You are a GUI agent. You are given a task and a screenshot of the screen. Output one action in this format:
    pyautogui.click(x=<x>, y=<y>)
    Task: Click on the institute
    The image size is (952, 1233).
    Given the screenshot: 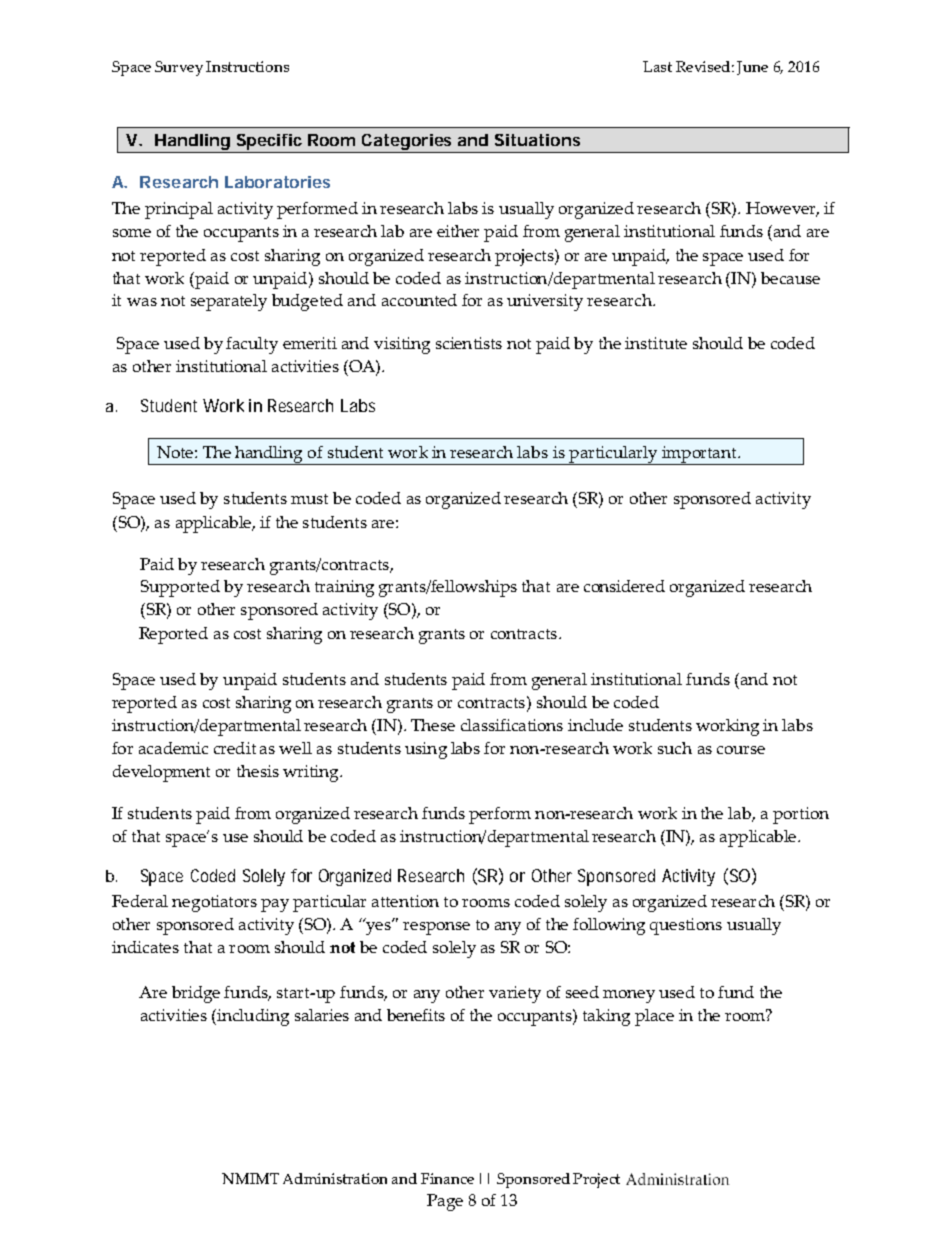 What is the action you would take?
    pyautogui.click(x=656, y=343)
